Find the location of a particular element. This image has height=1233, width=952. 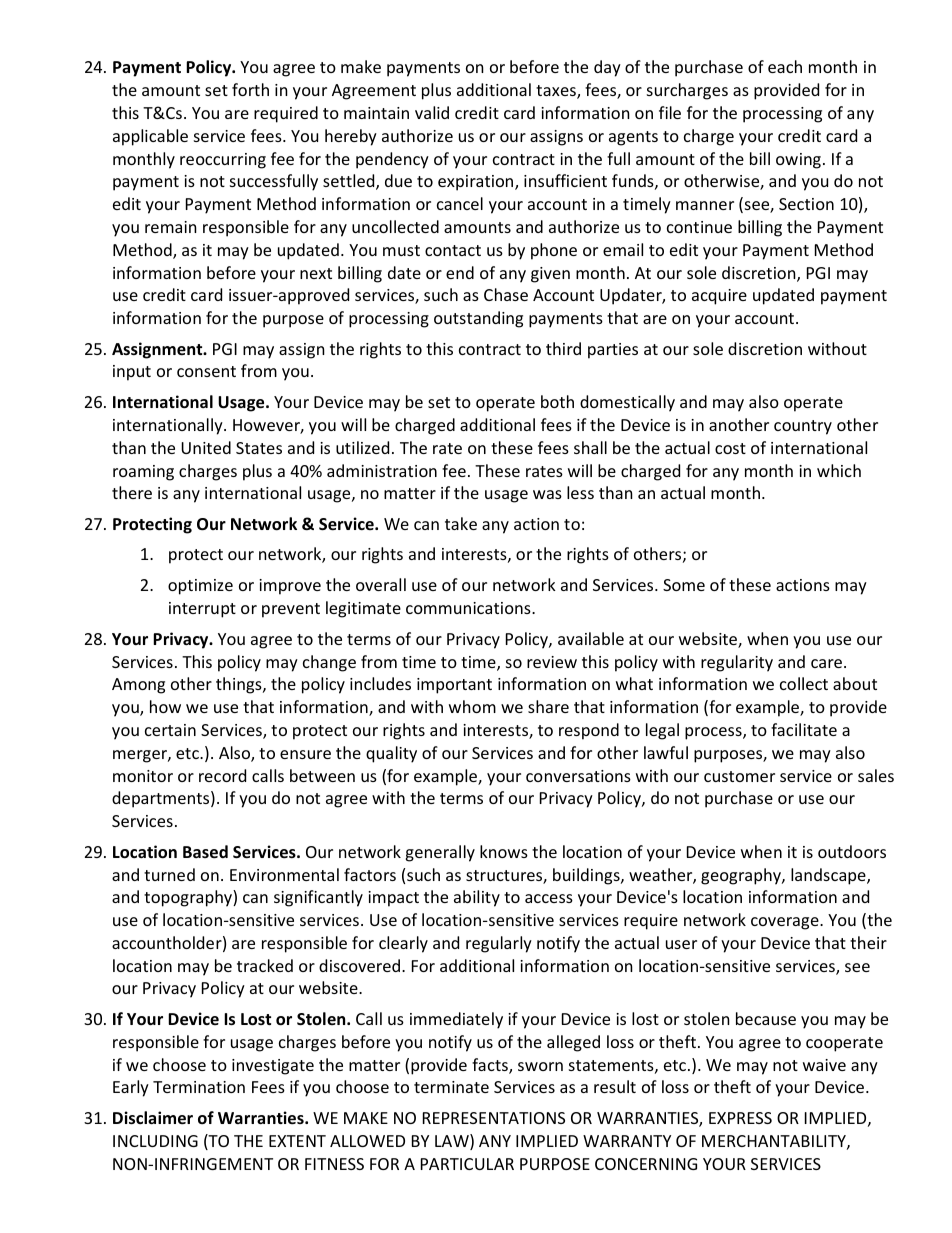

taxes is located at coordinates (557, 92).
